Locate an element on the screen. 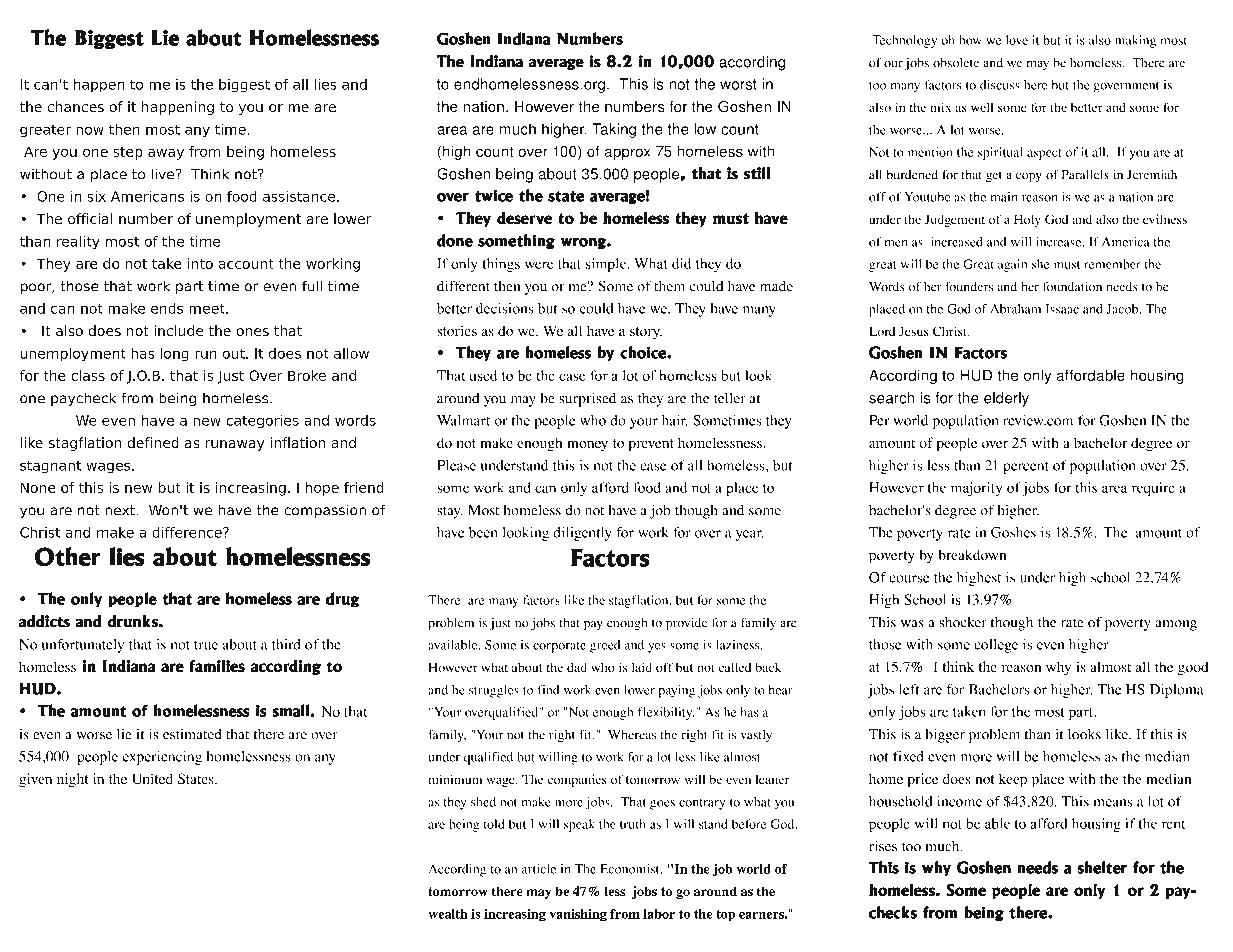 This screenshot has height=952, width=1233. labor is located at coordinates (659, 914).
